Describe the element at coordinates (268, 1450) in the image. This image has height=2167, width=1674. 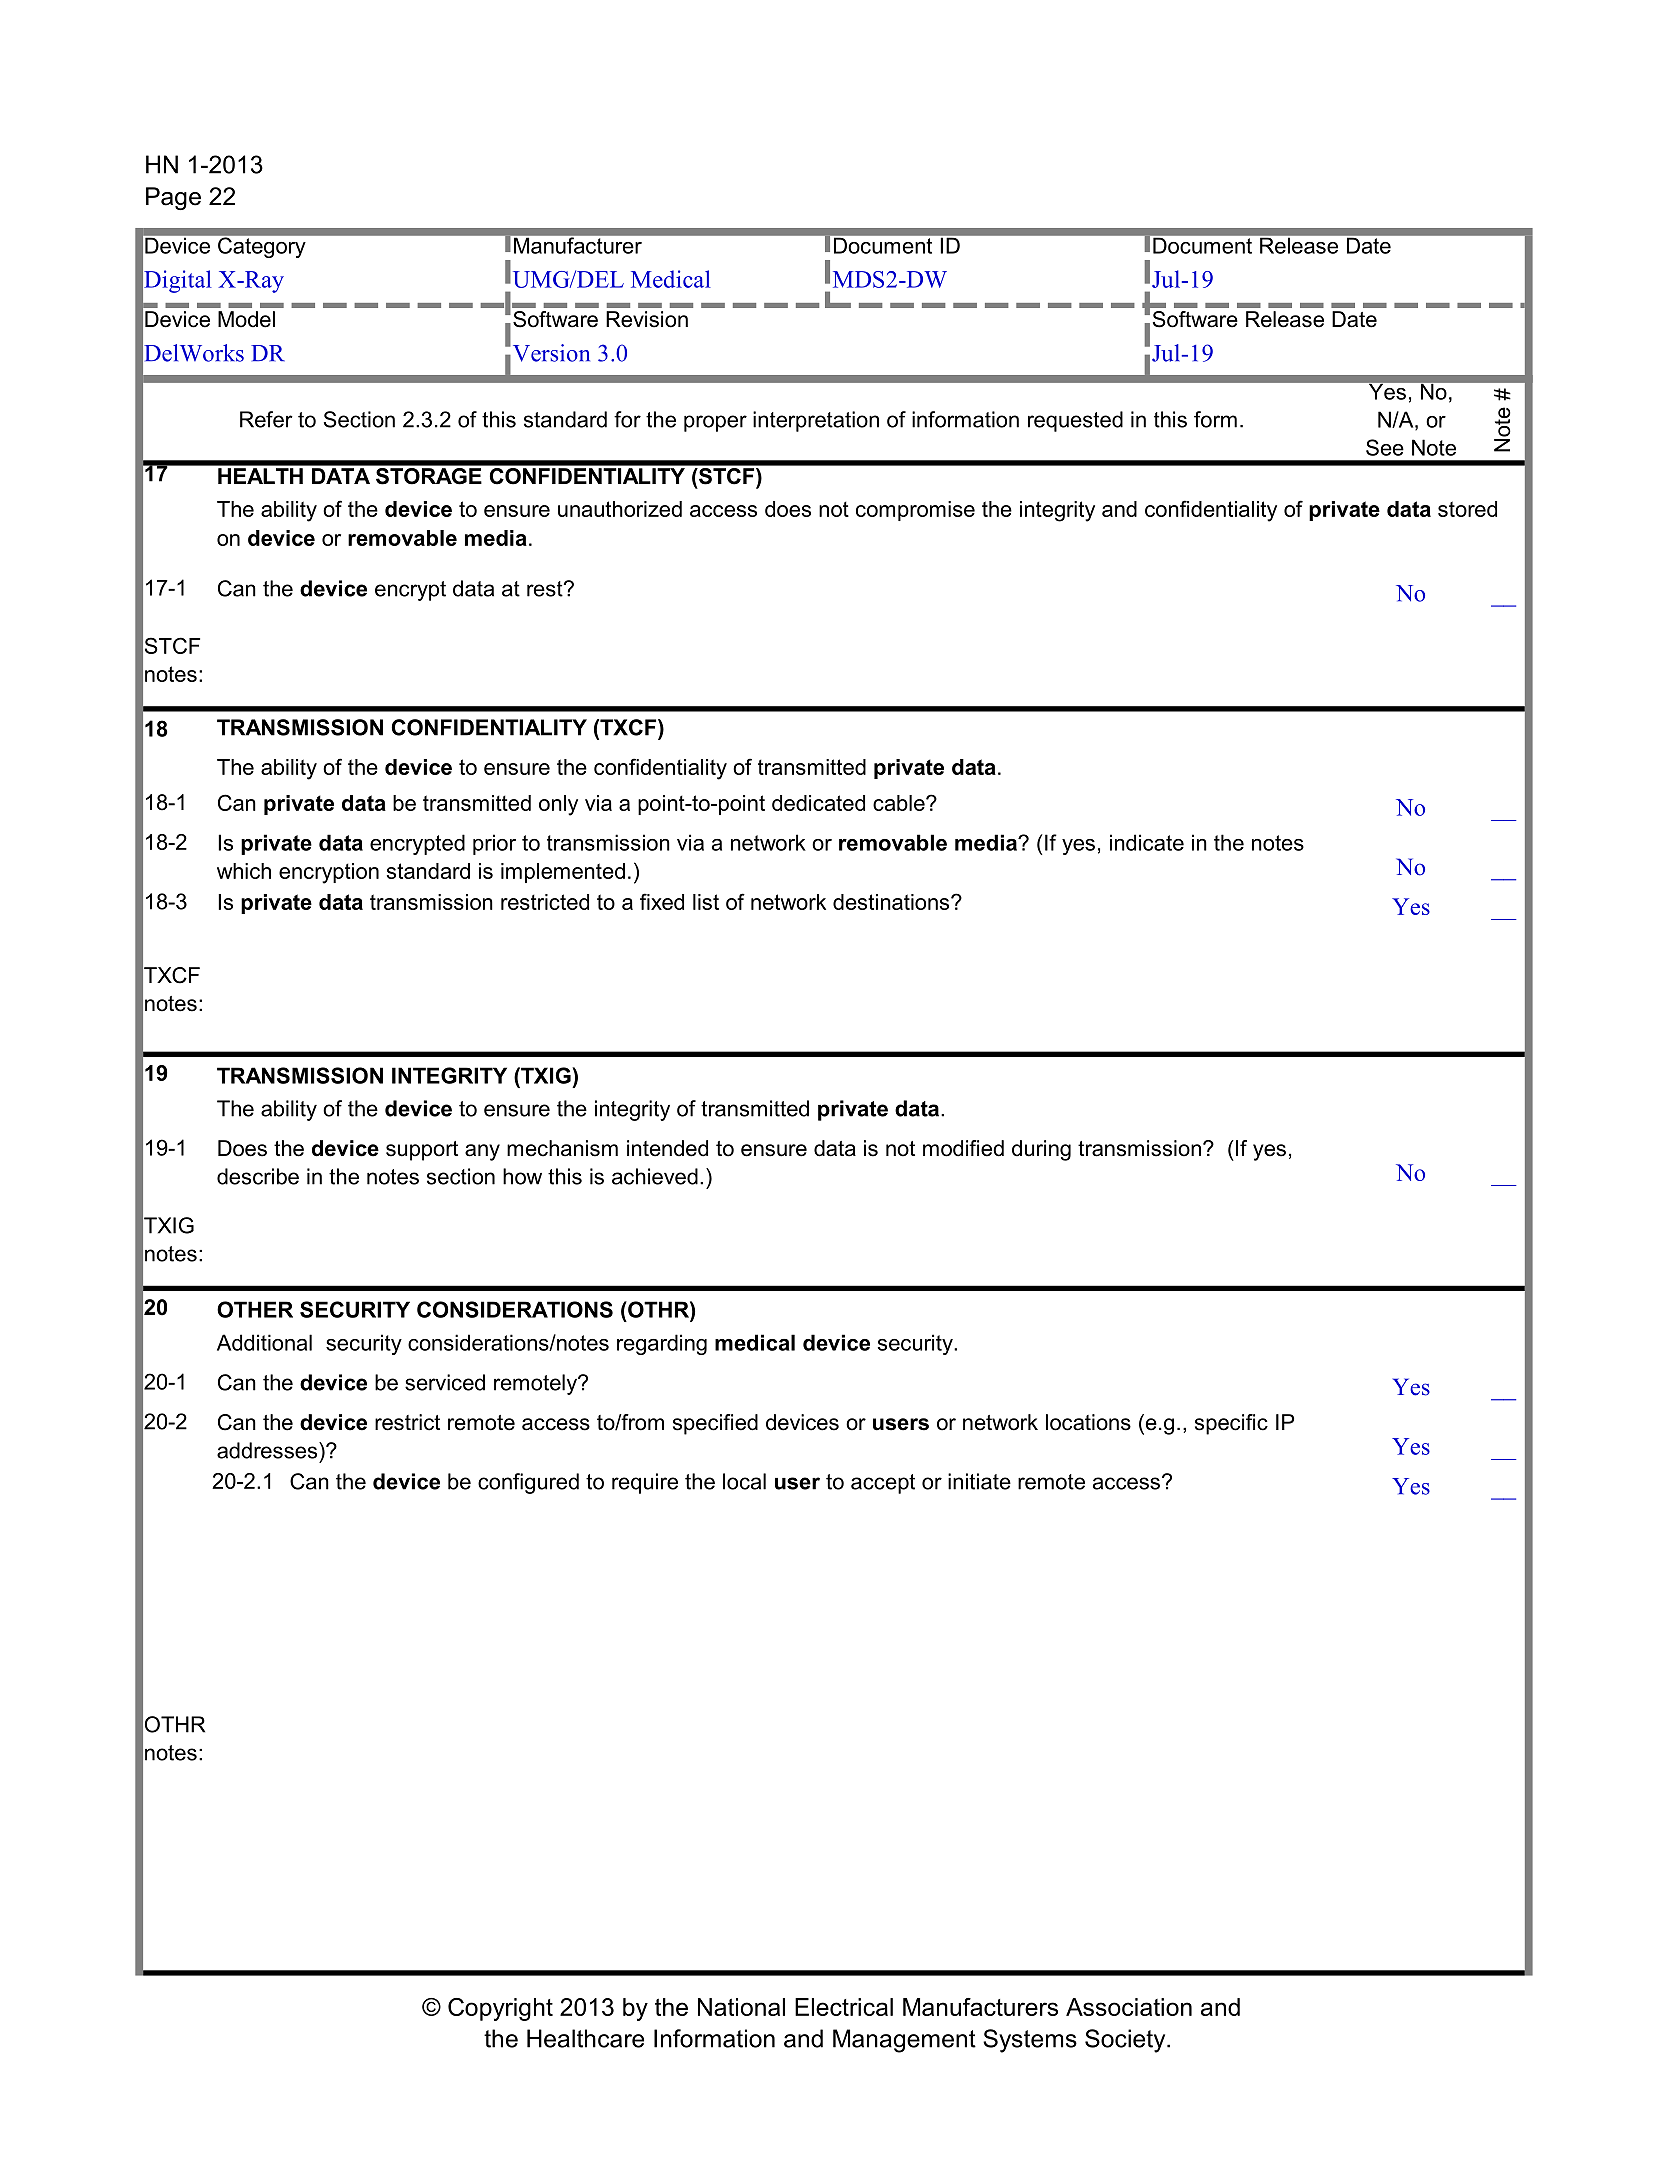
I see `addresses` at that location.
